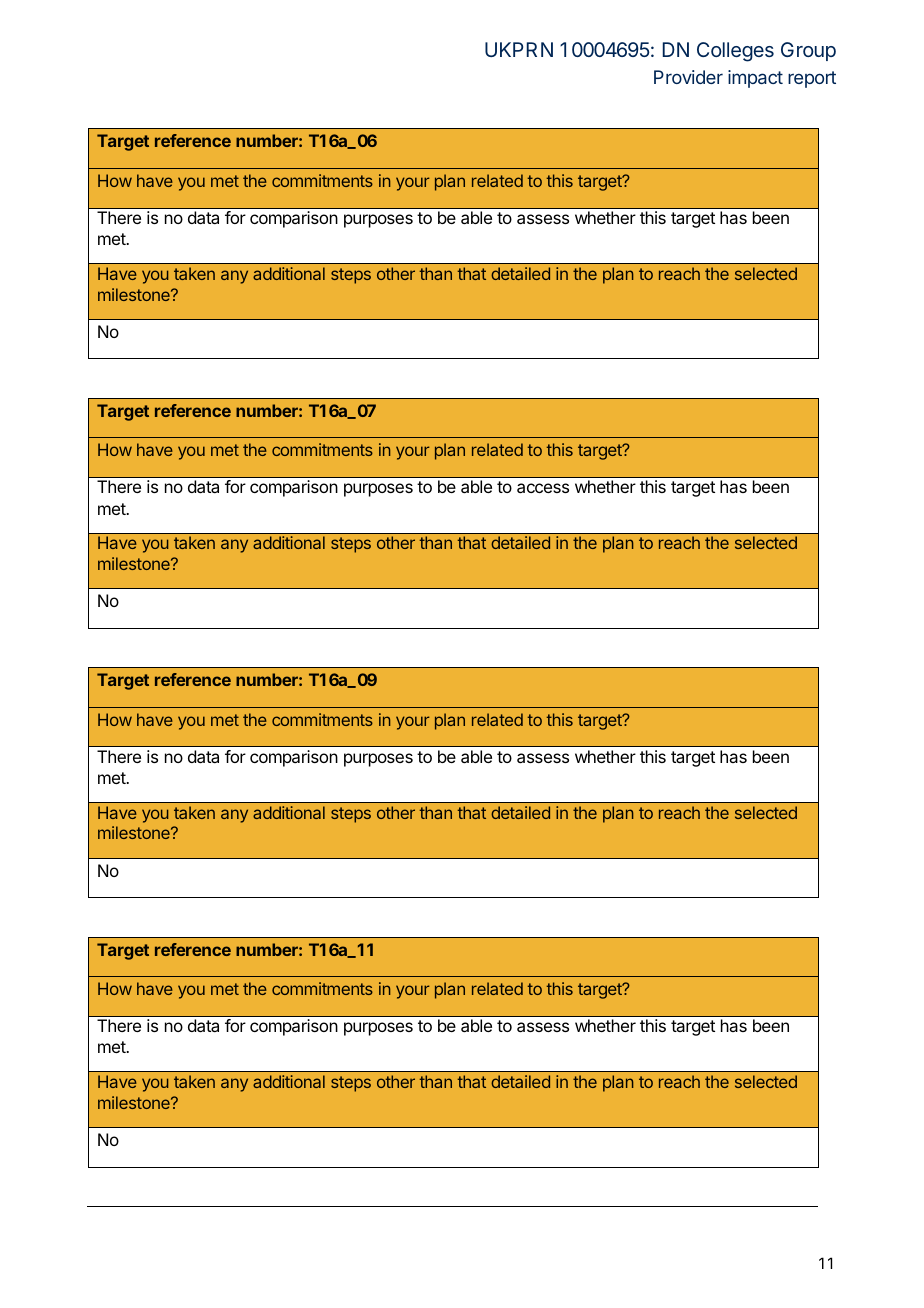  I want to click on Colleges, so click(735, 52).
